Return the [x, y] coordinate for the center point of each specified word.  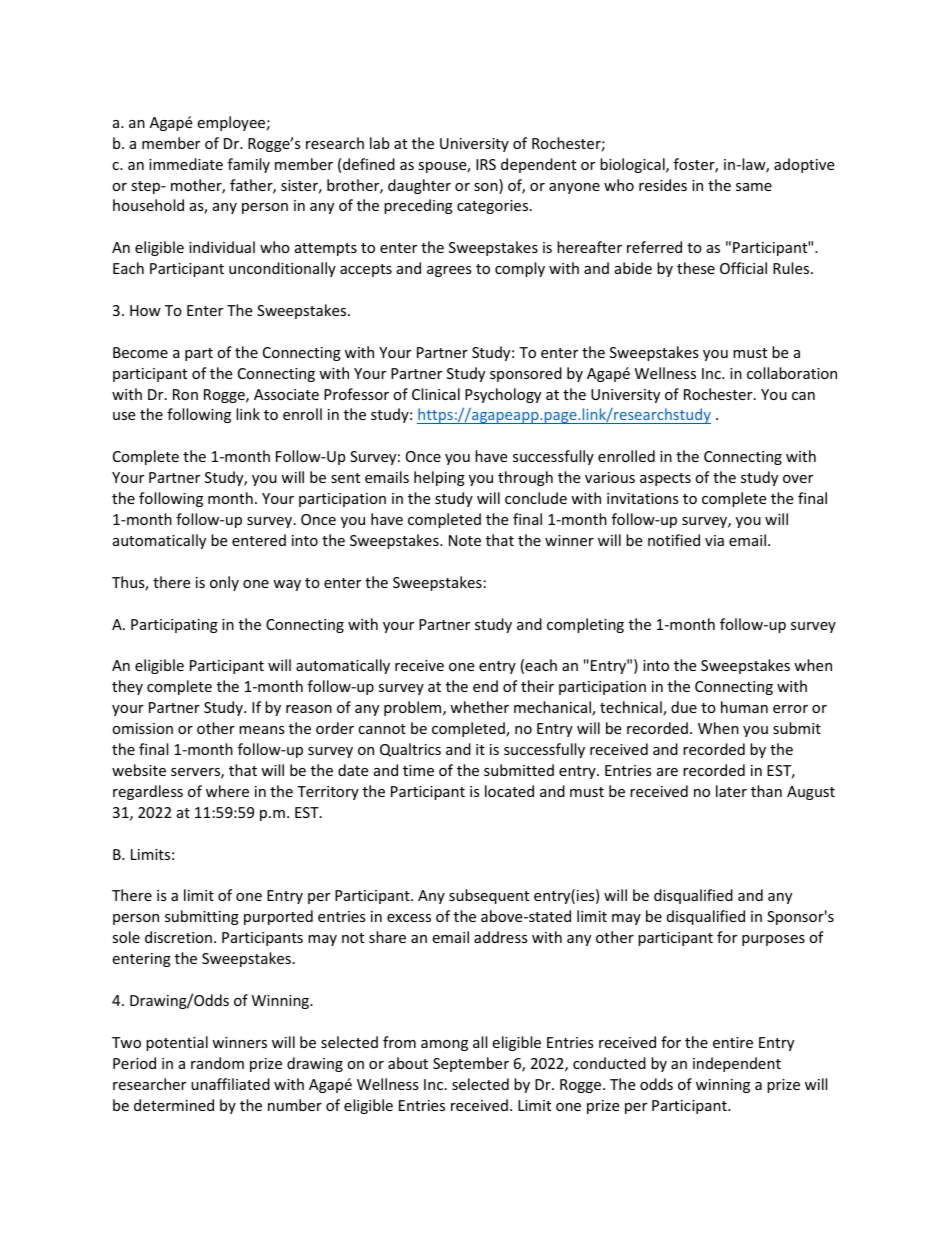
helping [439, 478]
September [471, 1064]
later [731, 791]
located [509, 791]
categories [494, 207]
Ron [185, 394]
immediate [186, 164]
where [227, 791]
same [754, 187]
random [217, 1063]
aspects [665, 479]
